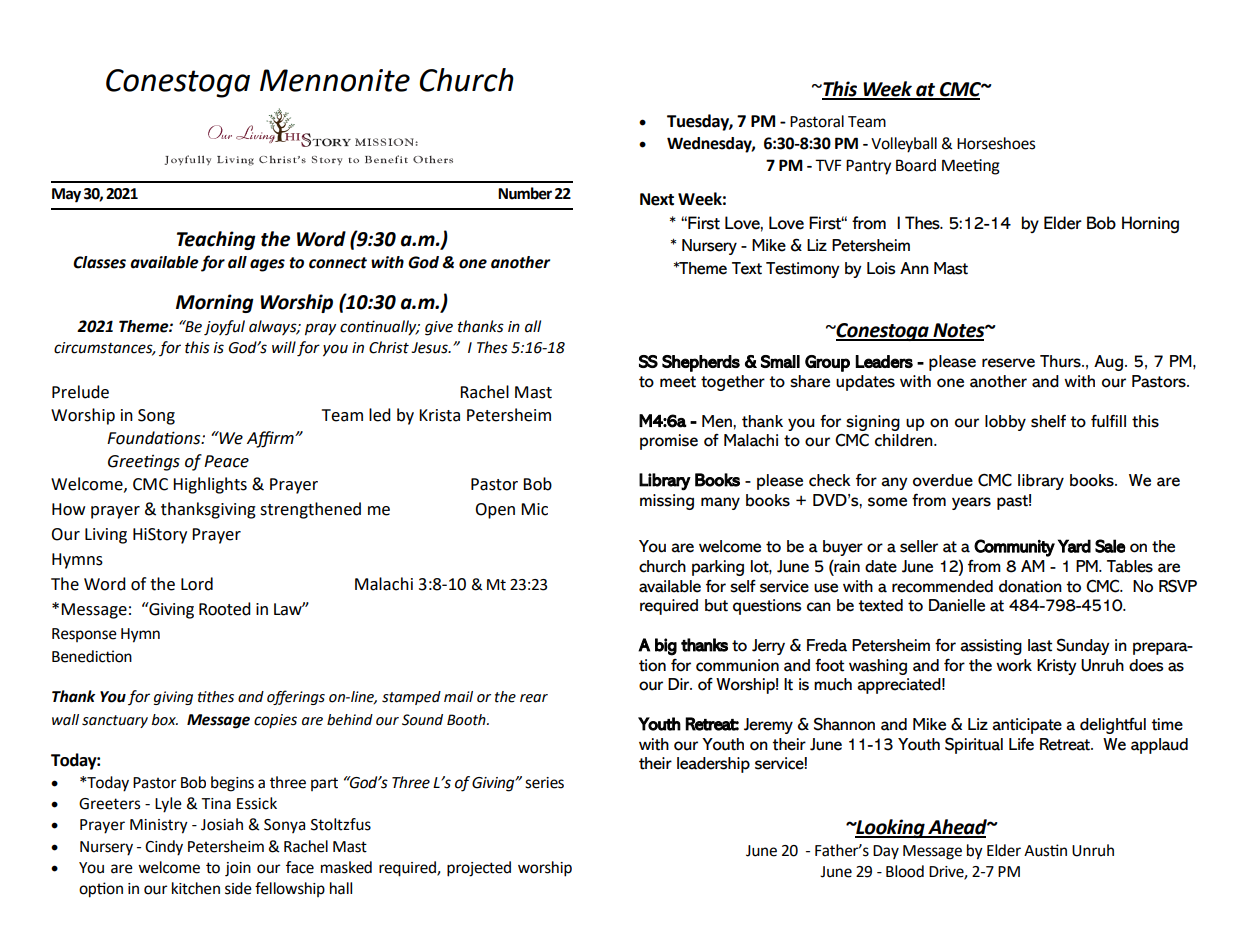 This screenshot has width=1233, height=952. Describe the element at coordinates (803, 270) in the screenshot. I see `Testimony` at that location.
